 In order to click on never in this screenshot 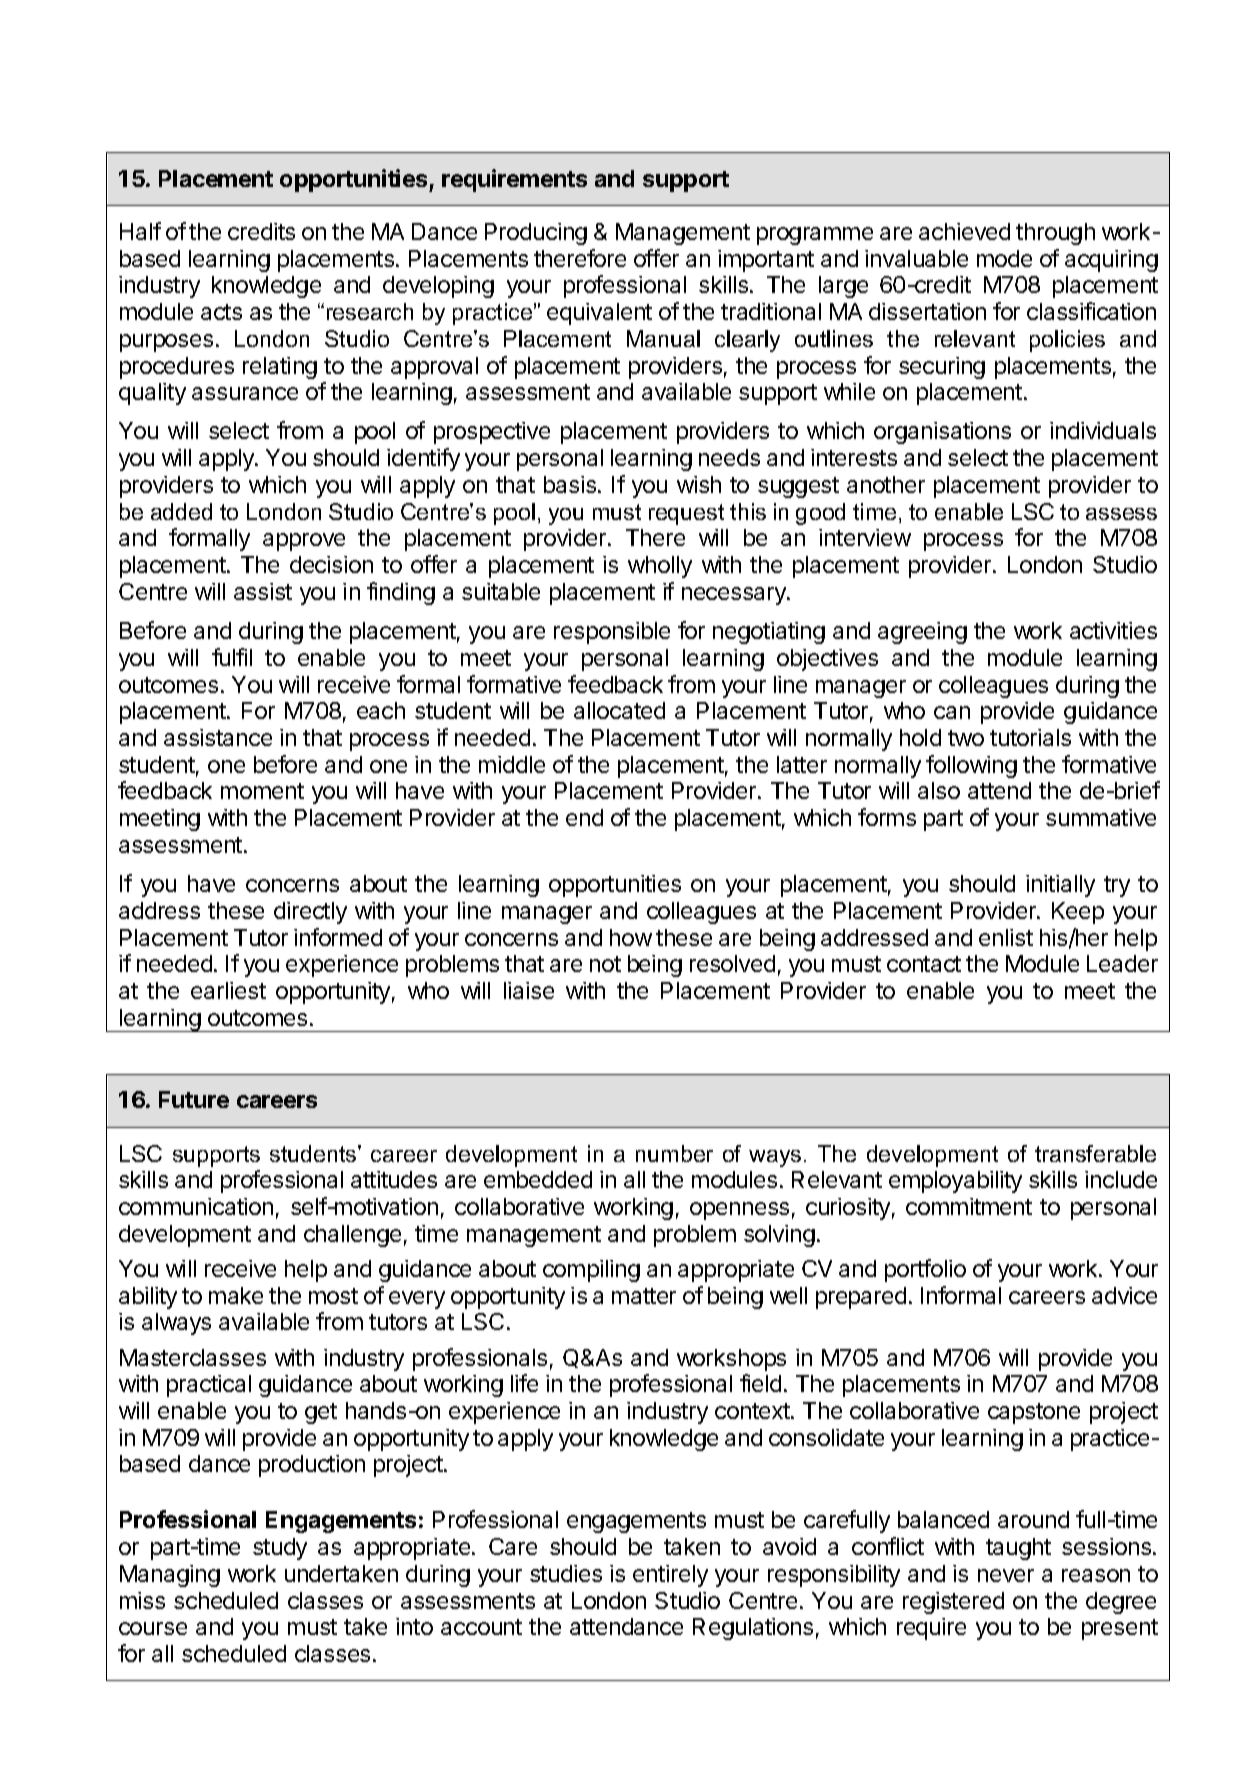, I will do `click(1006, 1575)`.
